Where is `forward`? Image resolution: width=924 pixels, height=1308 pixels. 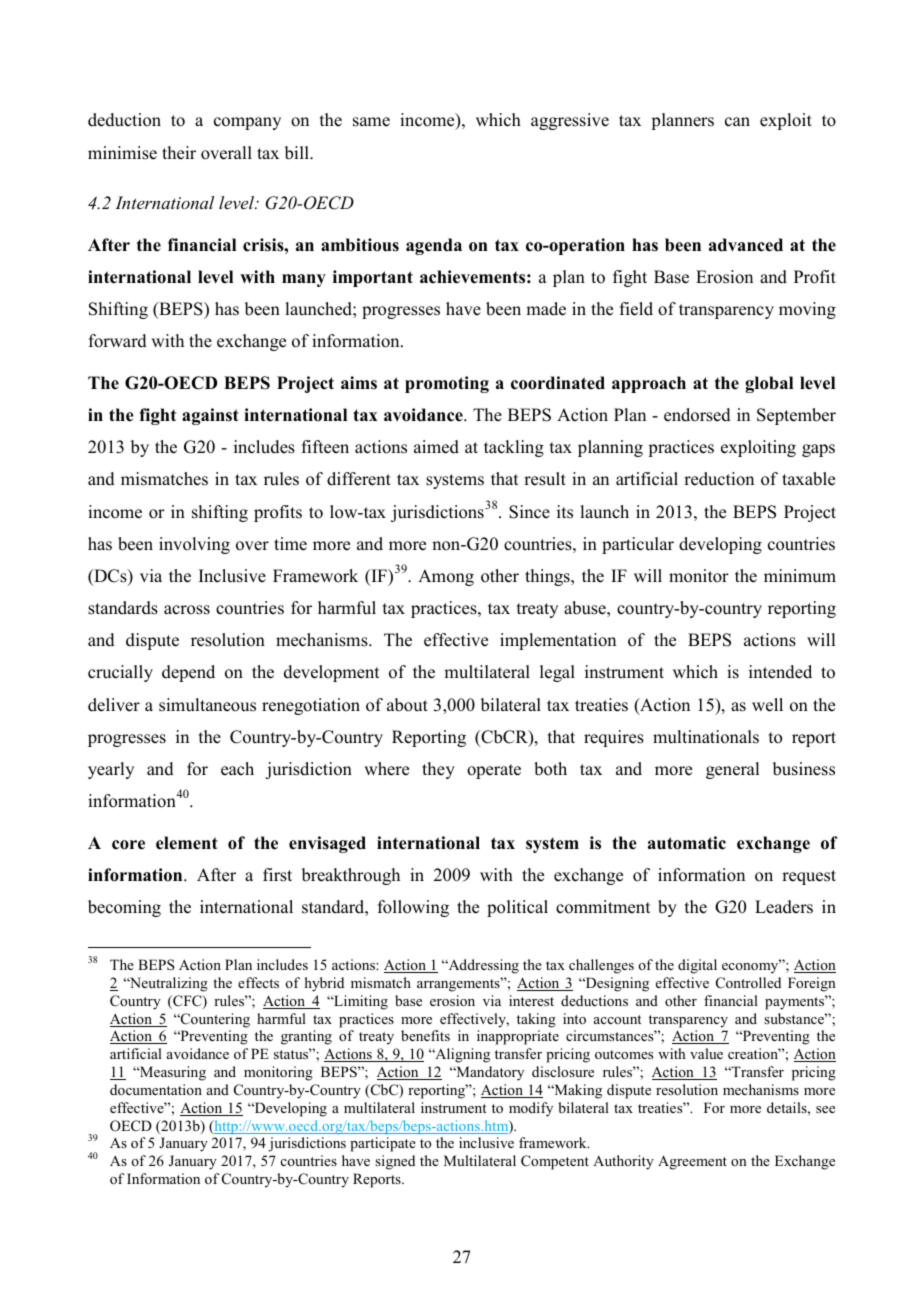
forward is located at coordinates (118, 341).
